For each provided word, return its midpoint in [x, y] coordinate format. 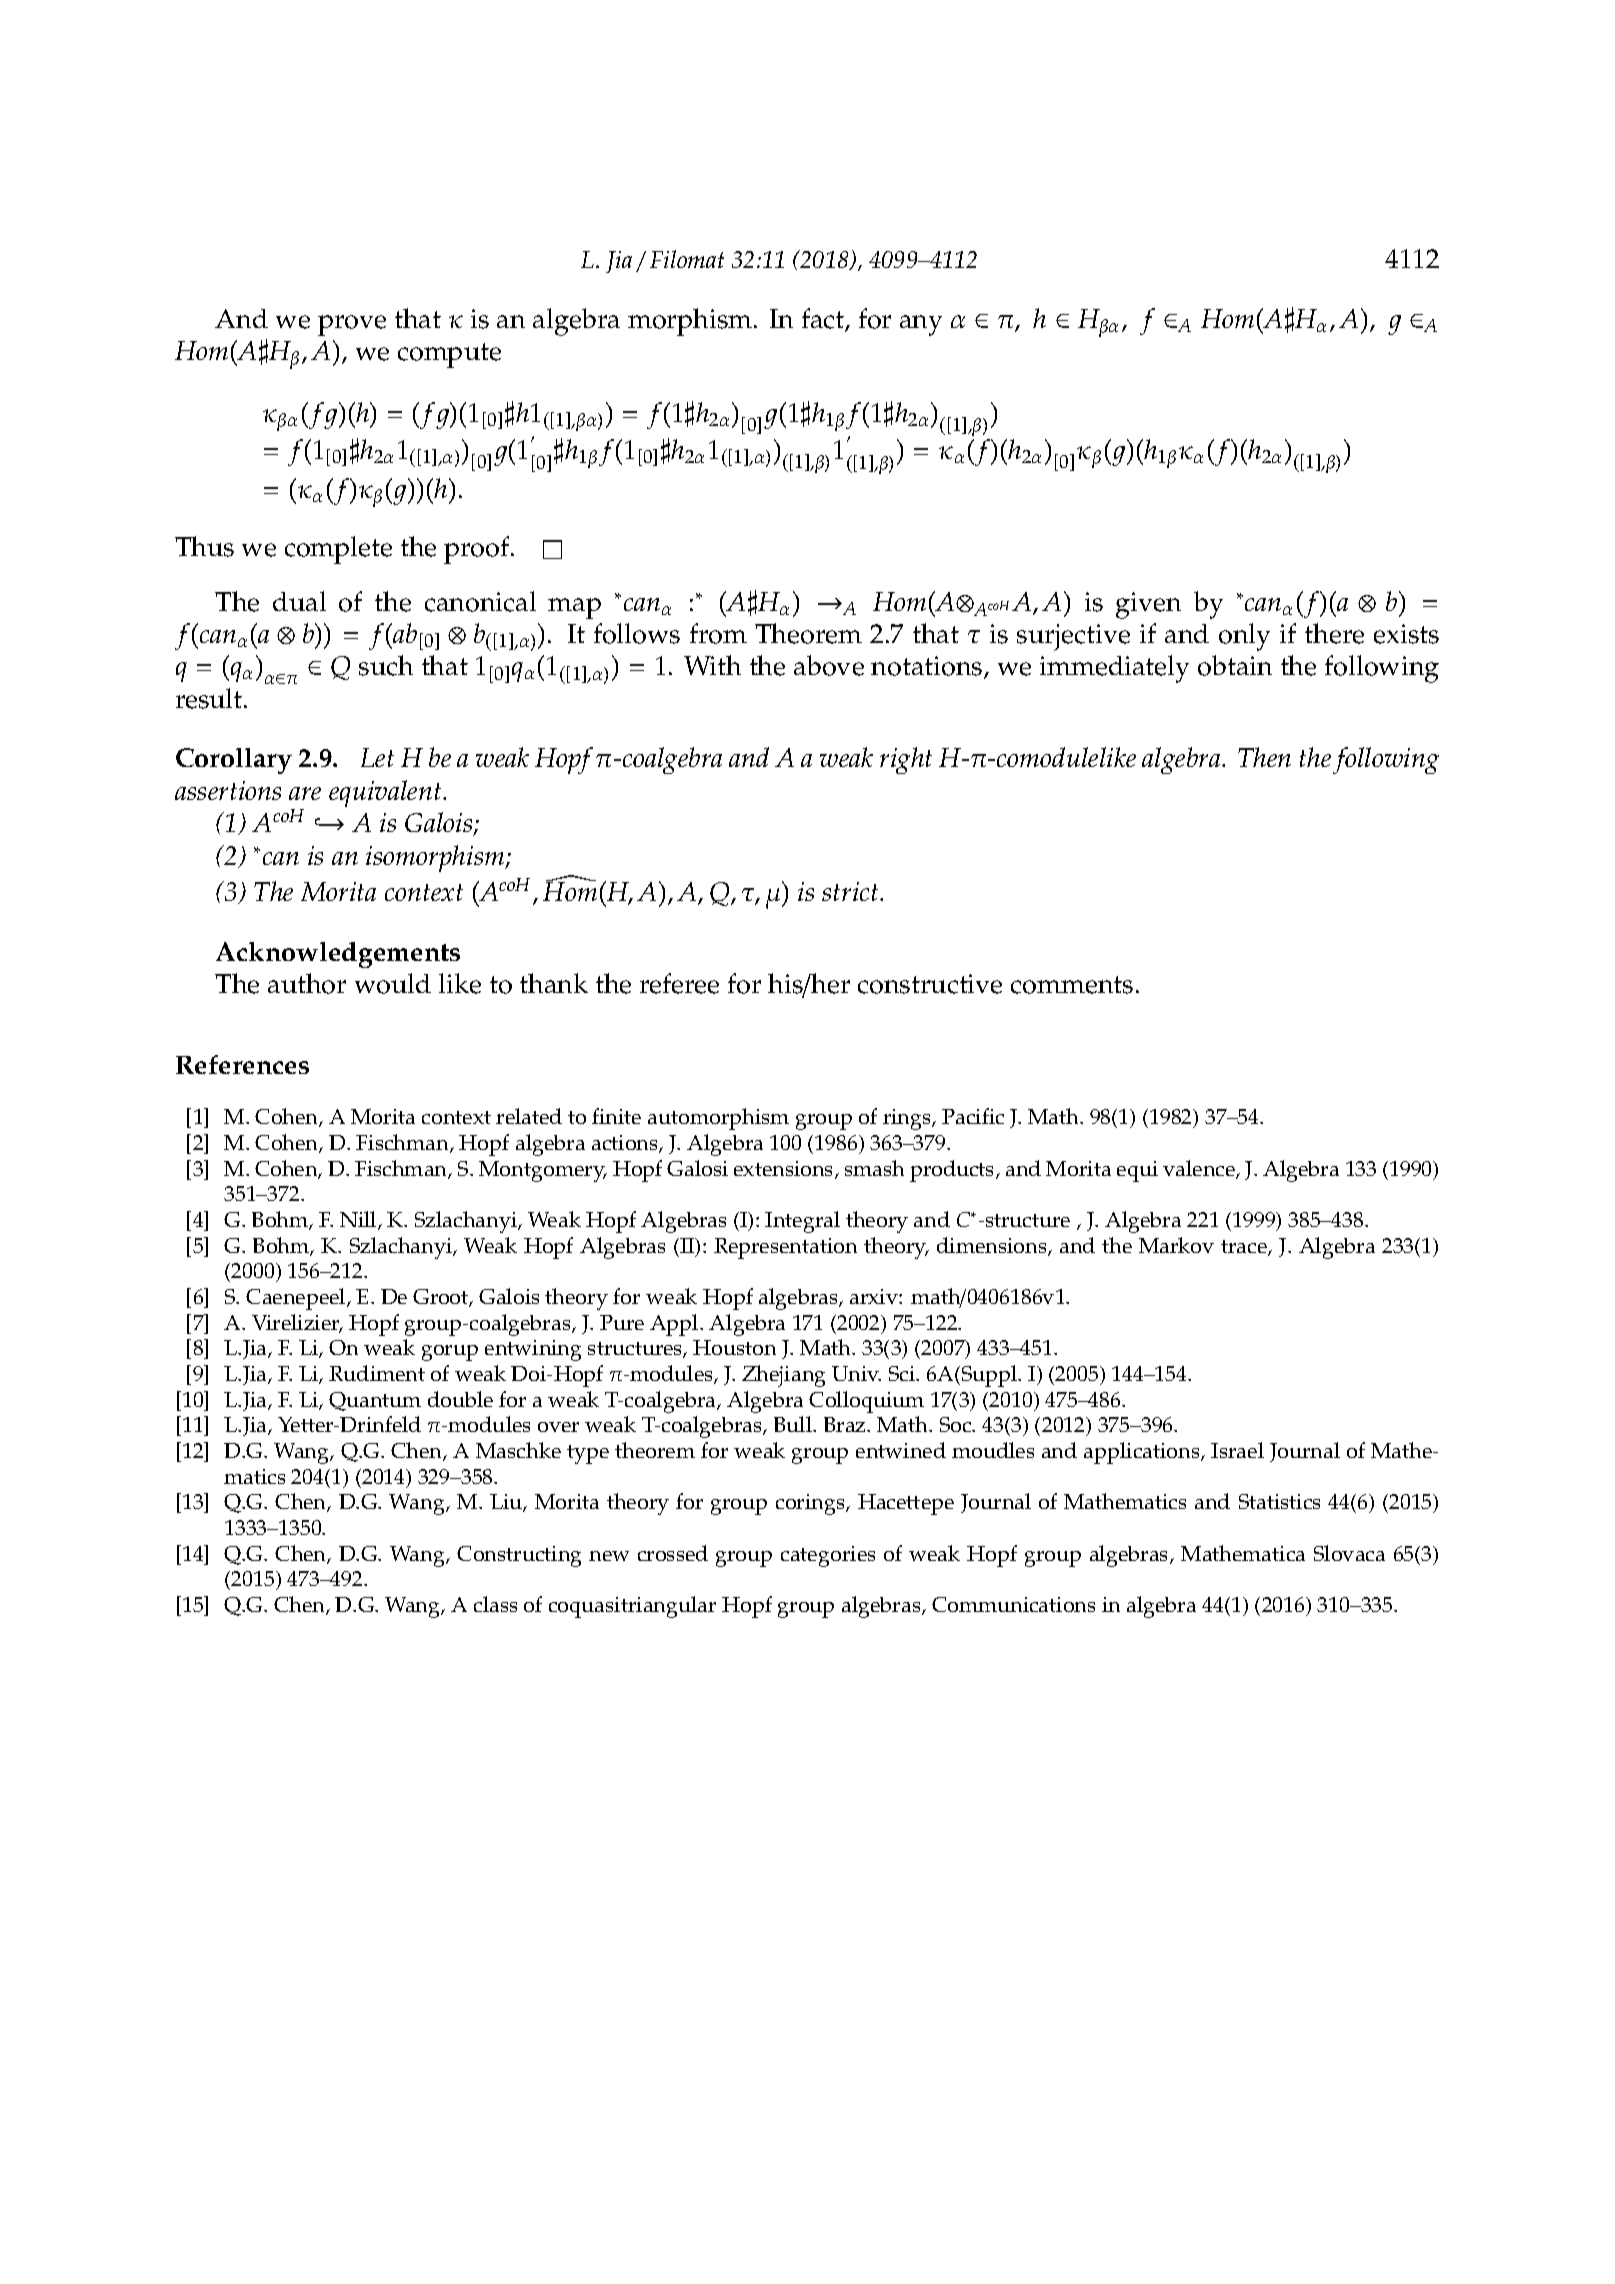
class [495, 1604]
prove [352, 325]
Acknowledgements [338, 955]
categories [828, 1556]
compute [449, 355]
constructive [930, 984]
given [1148, 605]
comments [1072, 985]
